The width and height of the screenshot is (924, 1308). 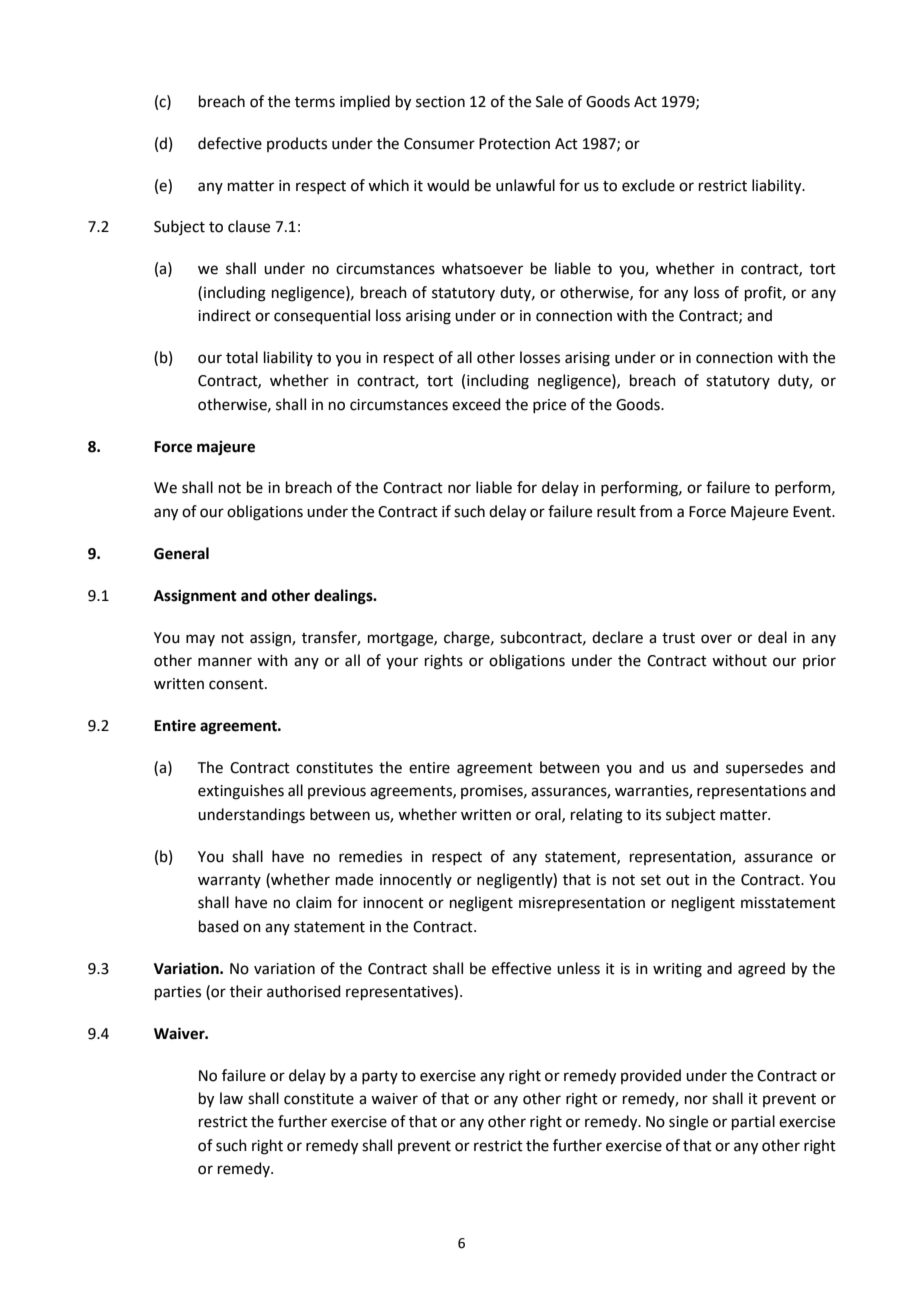 I want to click on party, so click(x=380, y=1077).
